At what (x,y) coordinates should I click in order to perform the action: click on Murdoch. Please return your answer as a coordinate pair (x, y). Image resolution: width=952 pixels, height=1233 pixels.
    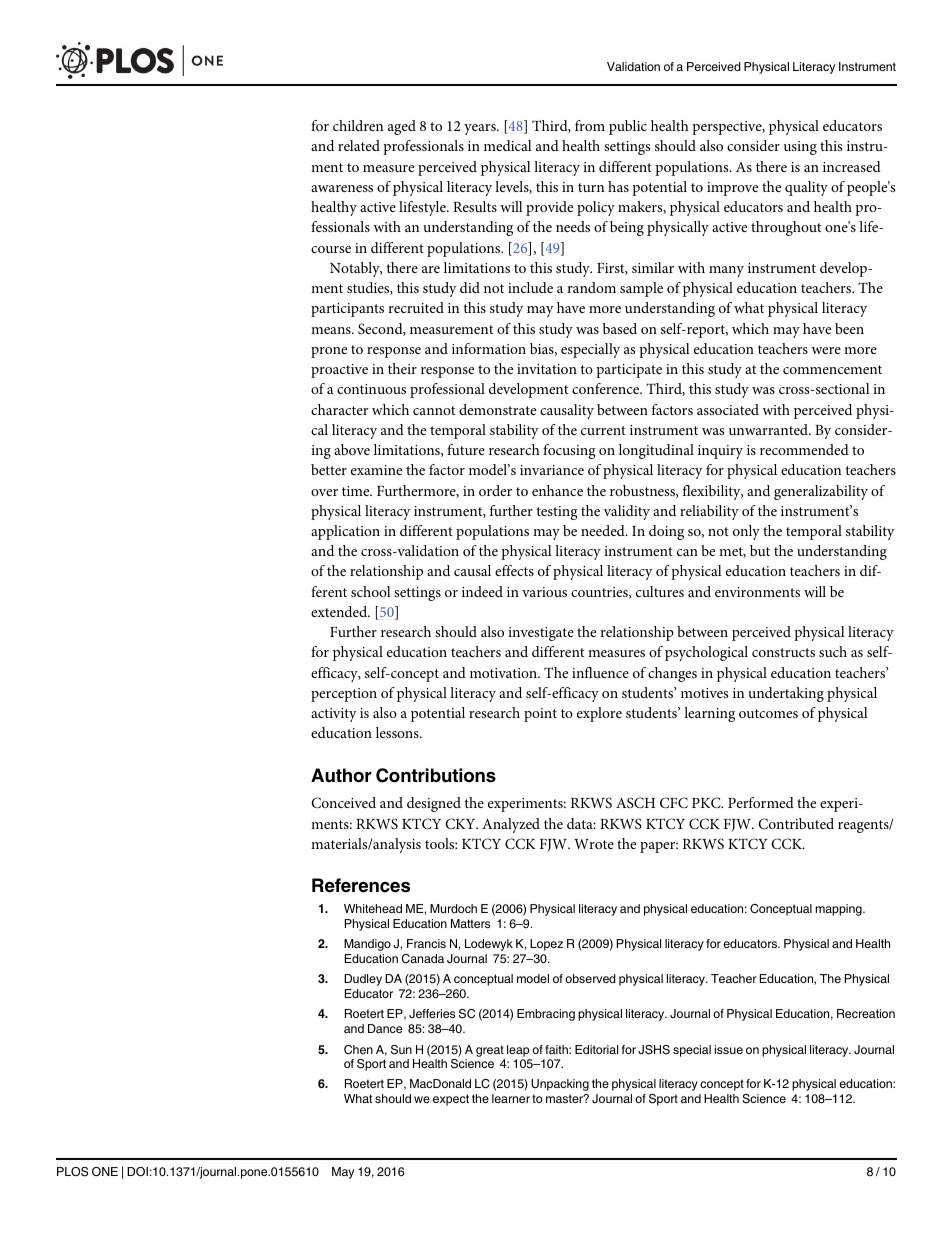
    Looking at the image, I should click on (453, 908).
